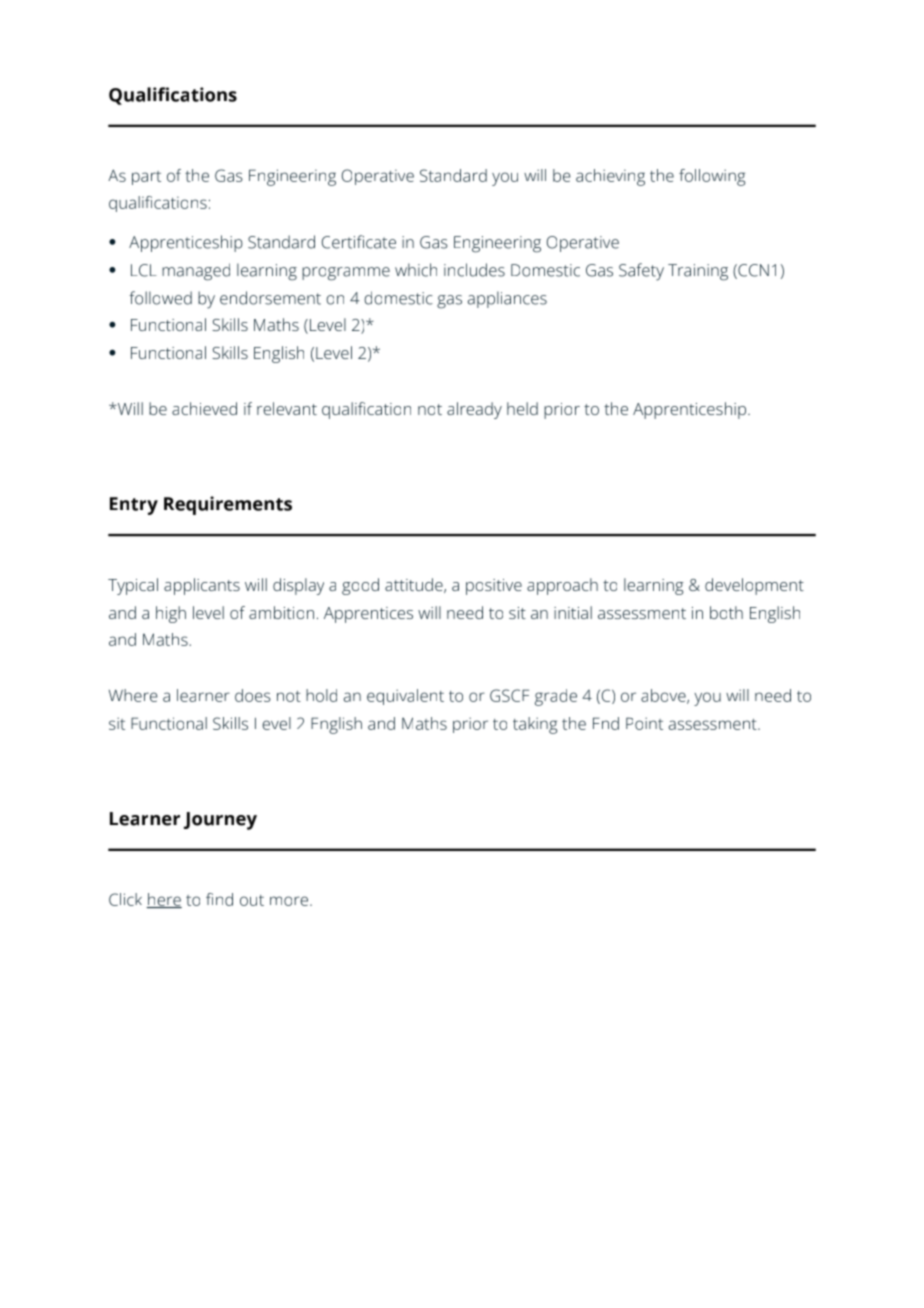 This screenshot has height=1308, width=924. What do you see at coordinates (219, 899) in the screenshot?
I see `find` at bounding box center [219, 899].
